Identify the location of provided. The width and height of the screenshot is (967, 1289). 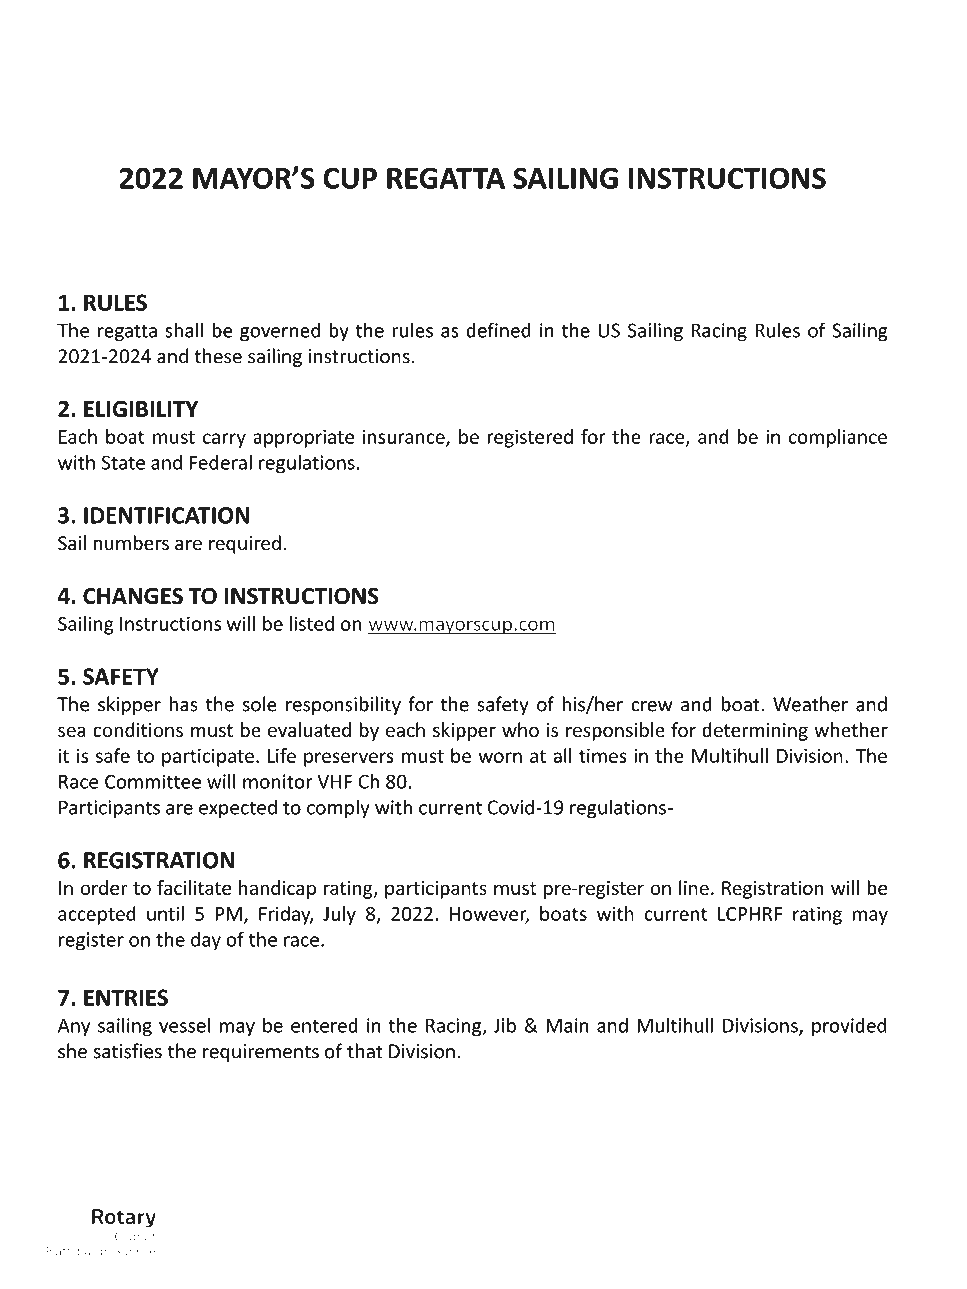
(849, 1026).
